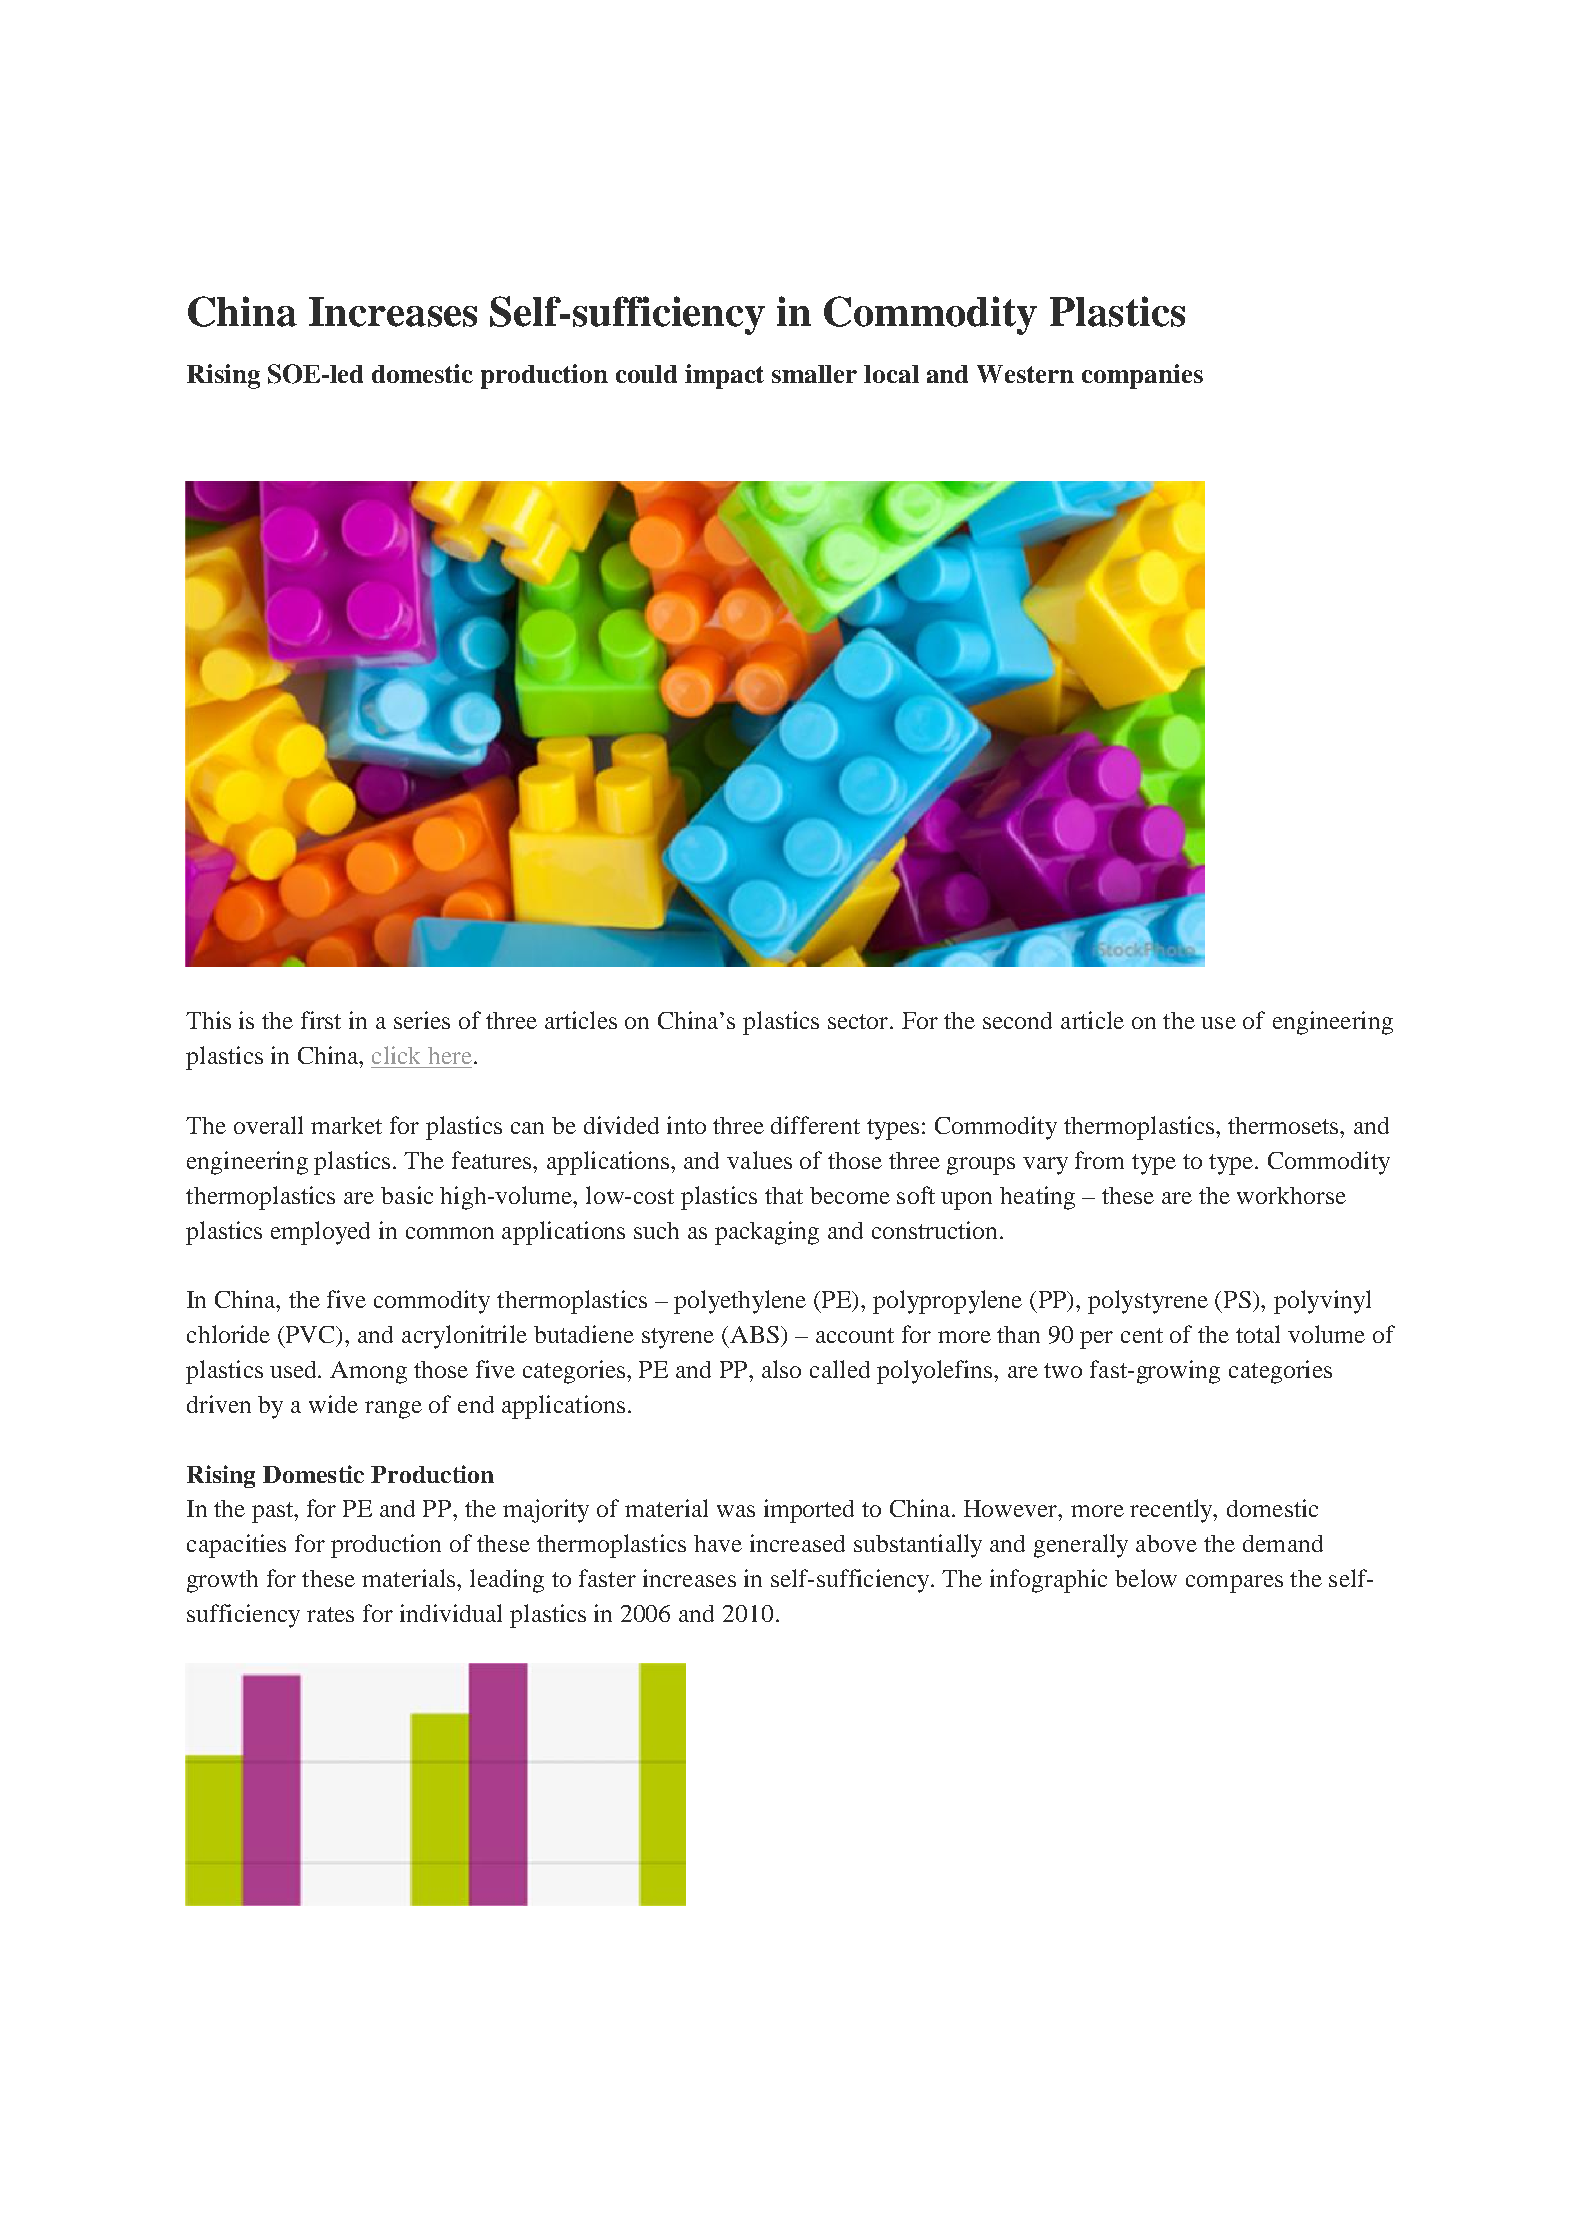 The image size is (1579, 2233). I want to click on rates, so click(330, 1614).
